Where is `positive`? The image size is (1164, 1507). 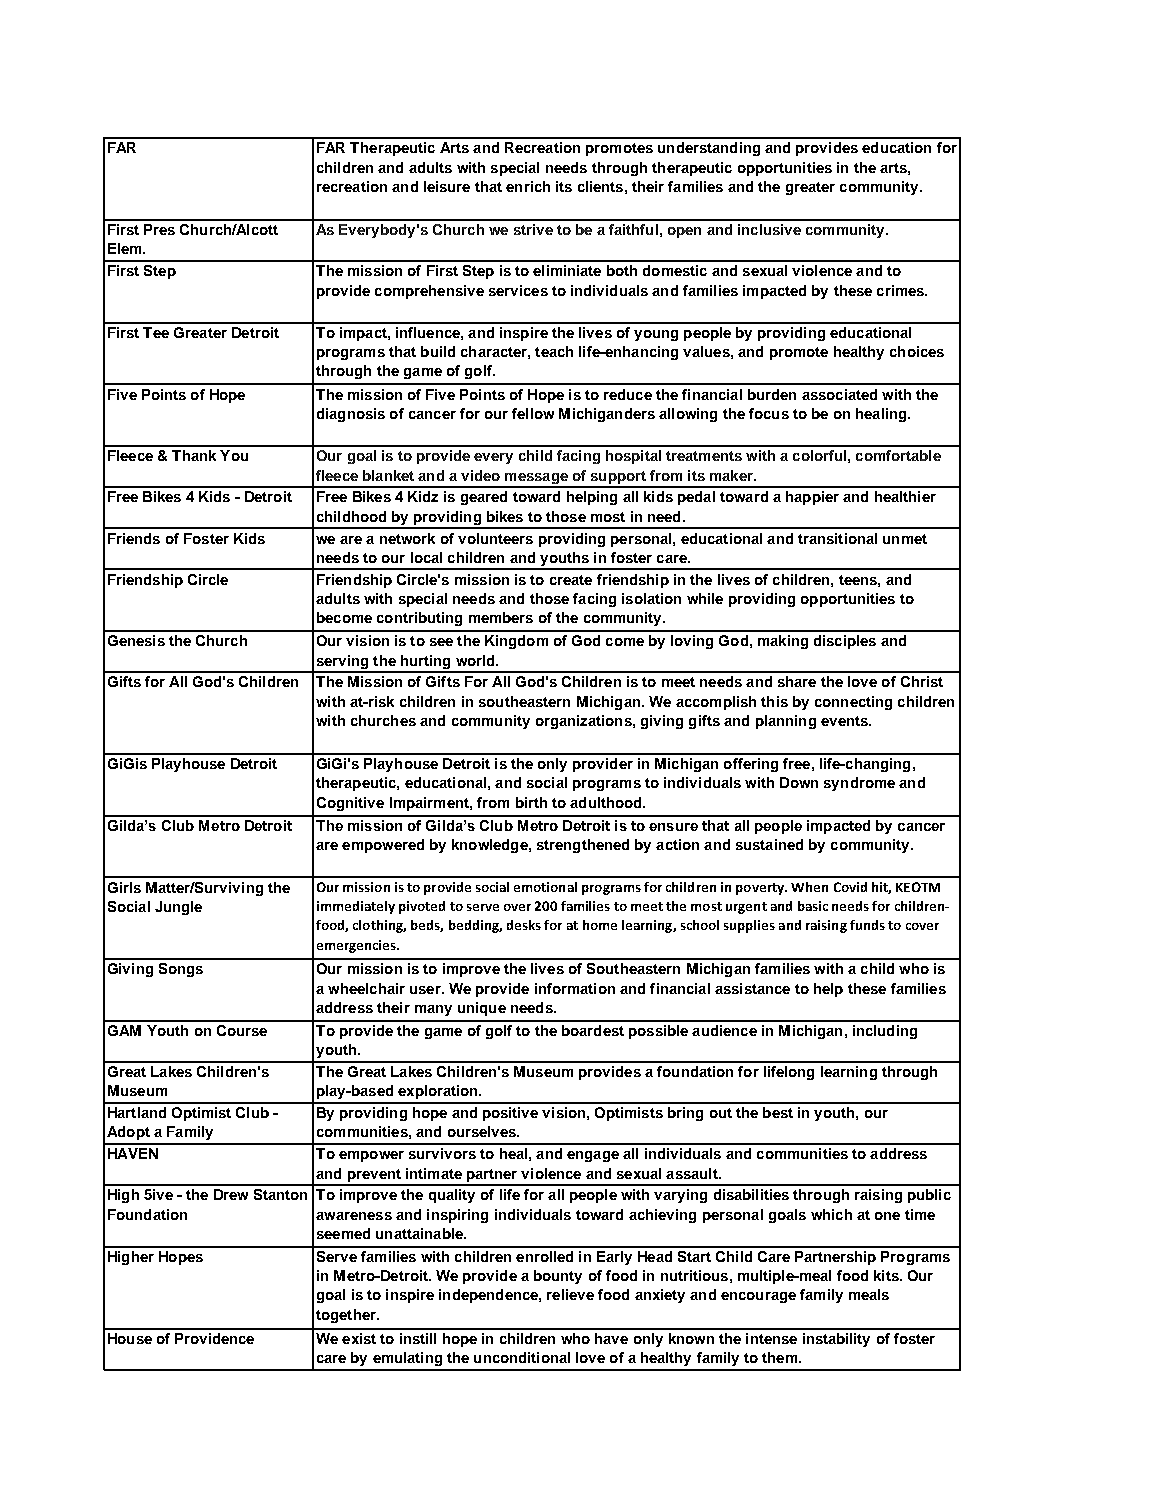
positive is located at coordinates (510, 1114).
